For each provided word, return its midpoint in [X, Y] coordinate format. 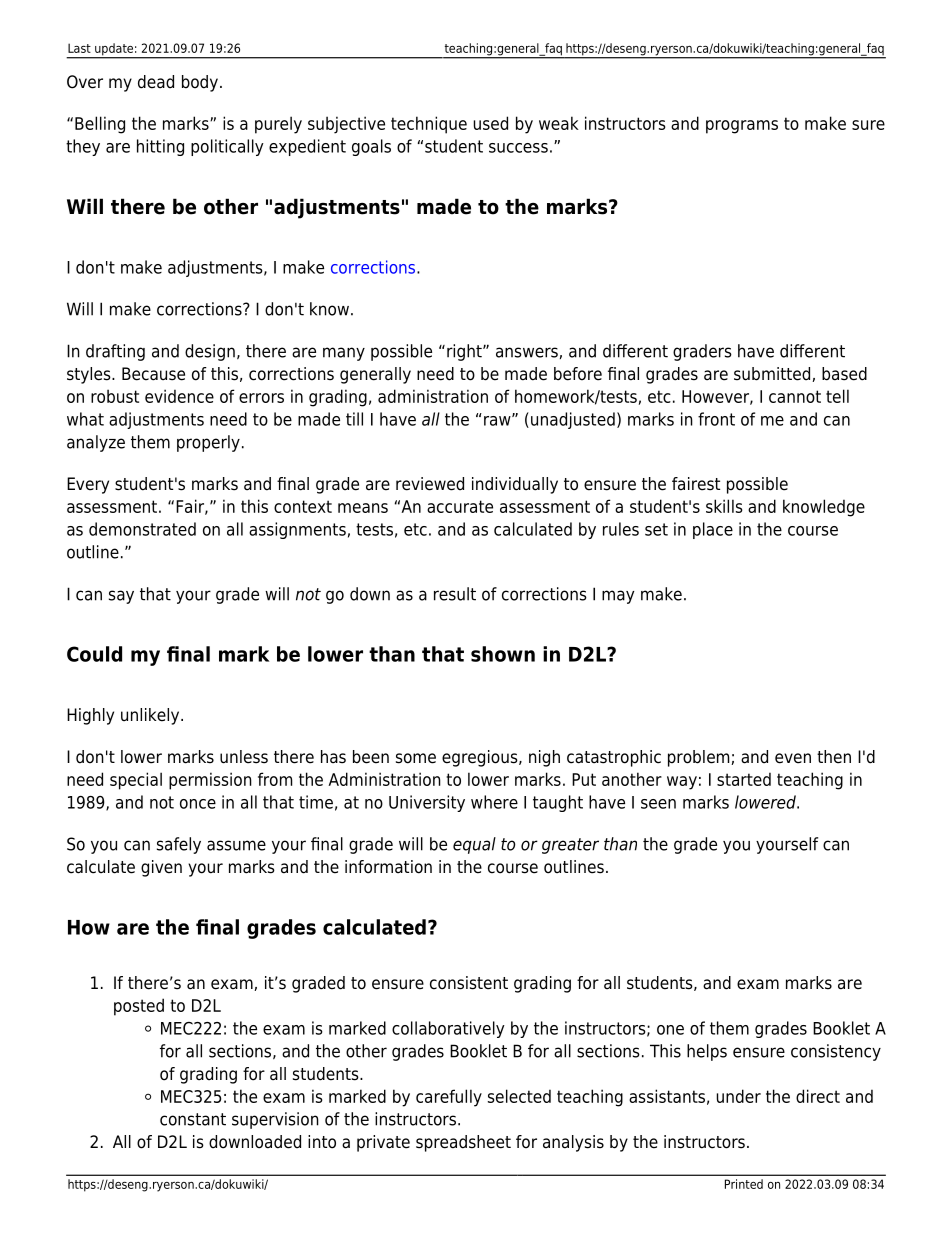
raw [498, 420]
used [491, 123]
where [494, 802]
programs [742, 127]
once [198, 804]
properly [208, 443]
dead [156, 82]
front [716, 419]
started [744, 779]
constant [193, 1119]
